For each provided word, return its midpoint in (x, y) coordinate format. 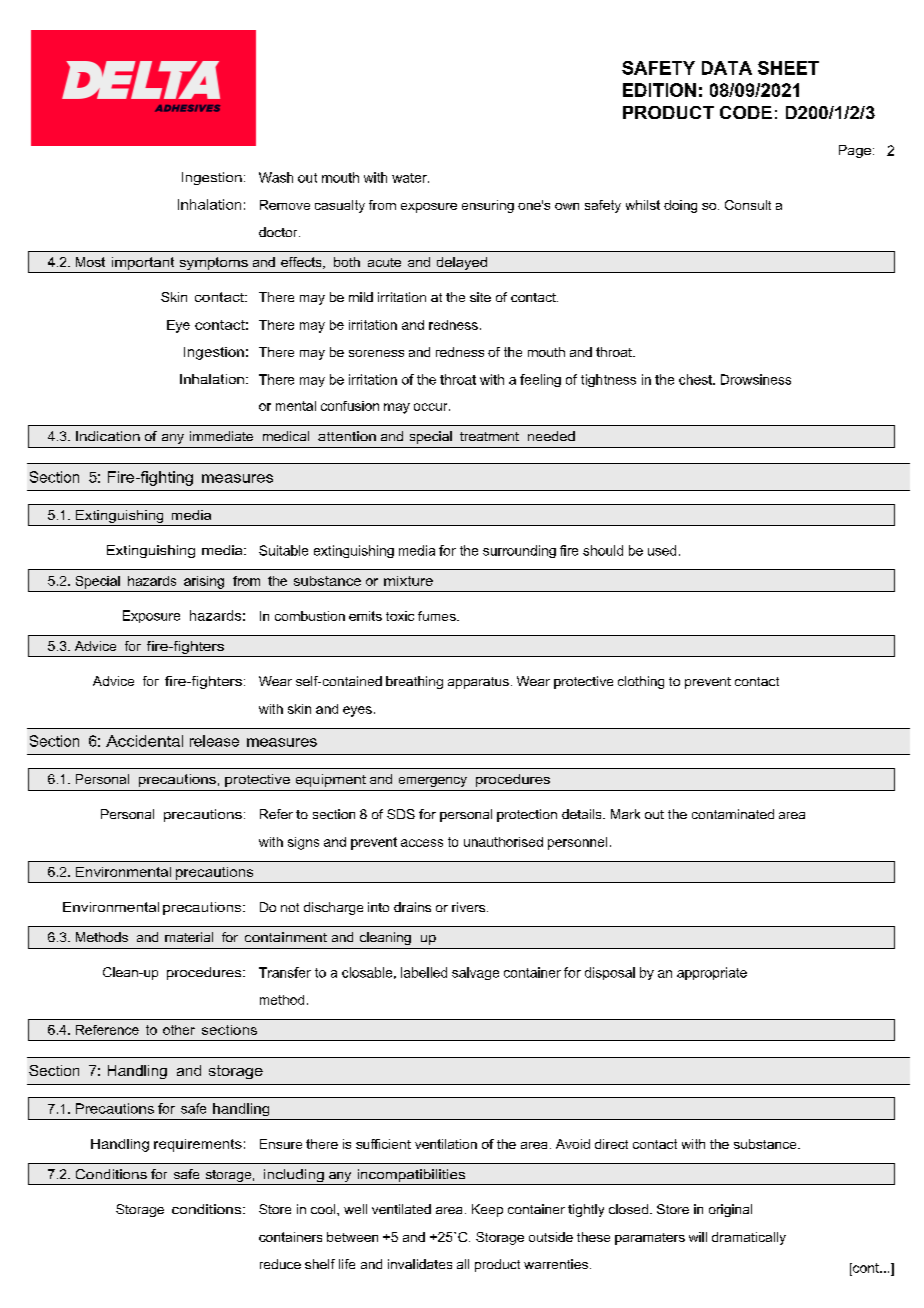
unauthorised (503, 842)
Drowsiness (756, 379)
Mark (625, 814)
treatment (489, 436)
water (410, 178)
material (189, 937)
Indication (108, 436)
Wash (276, 177)
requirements (198, 1145)
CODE (746, 112)
